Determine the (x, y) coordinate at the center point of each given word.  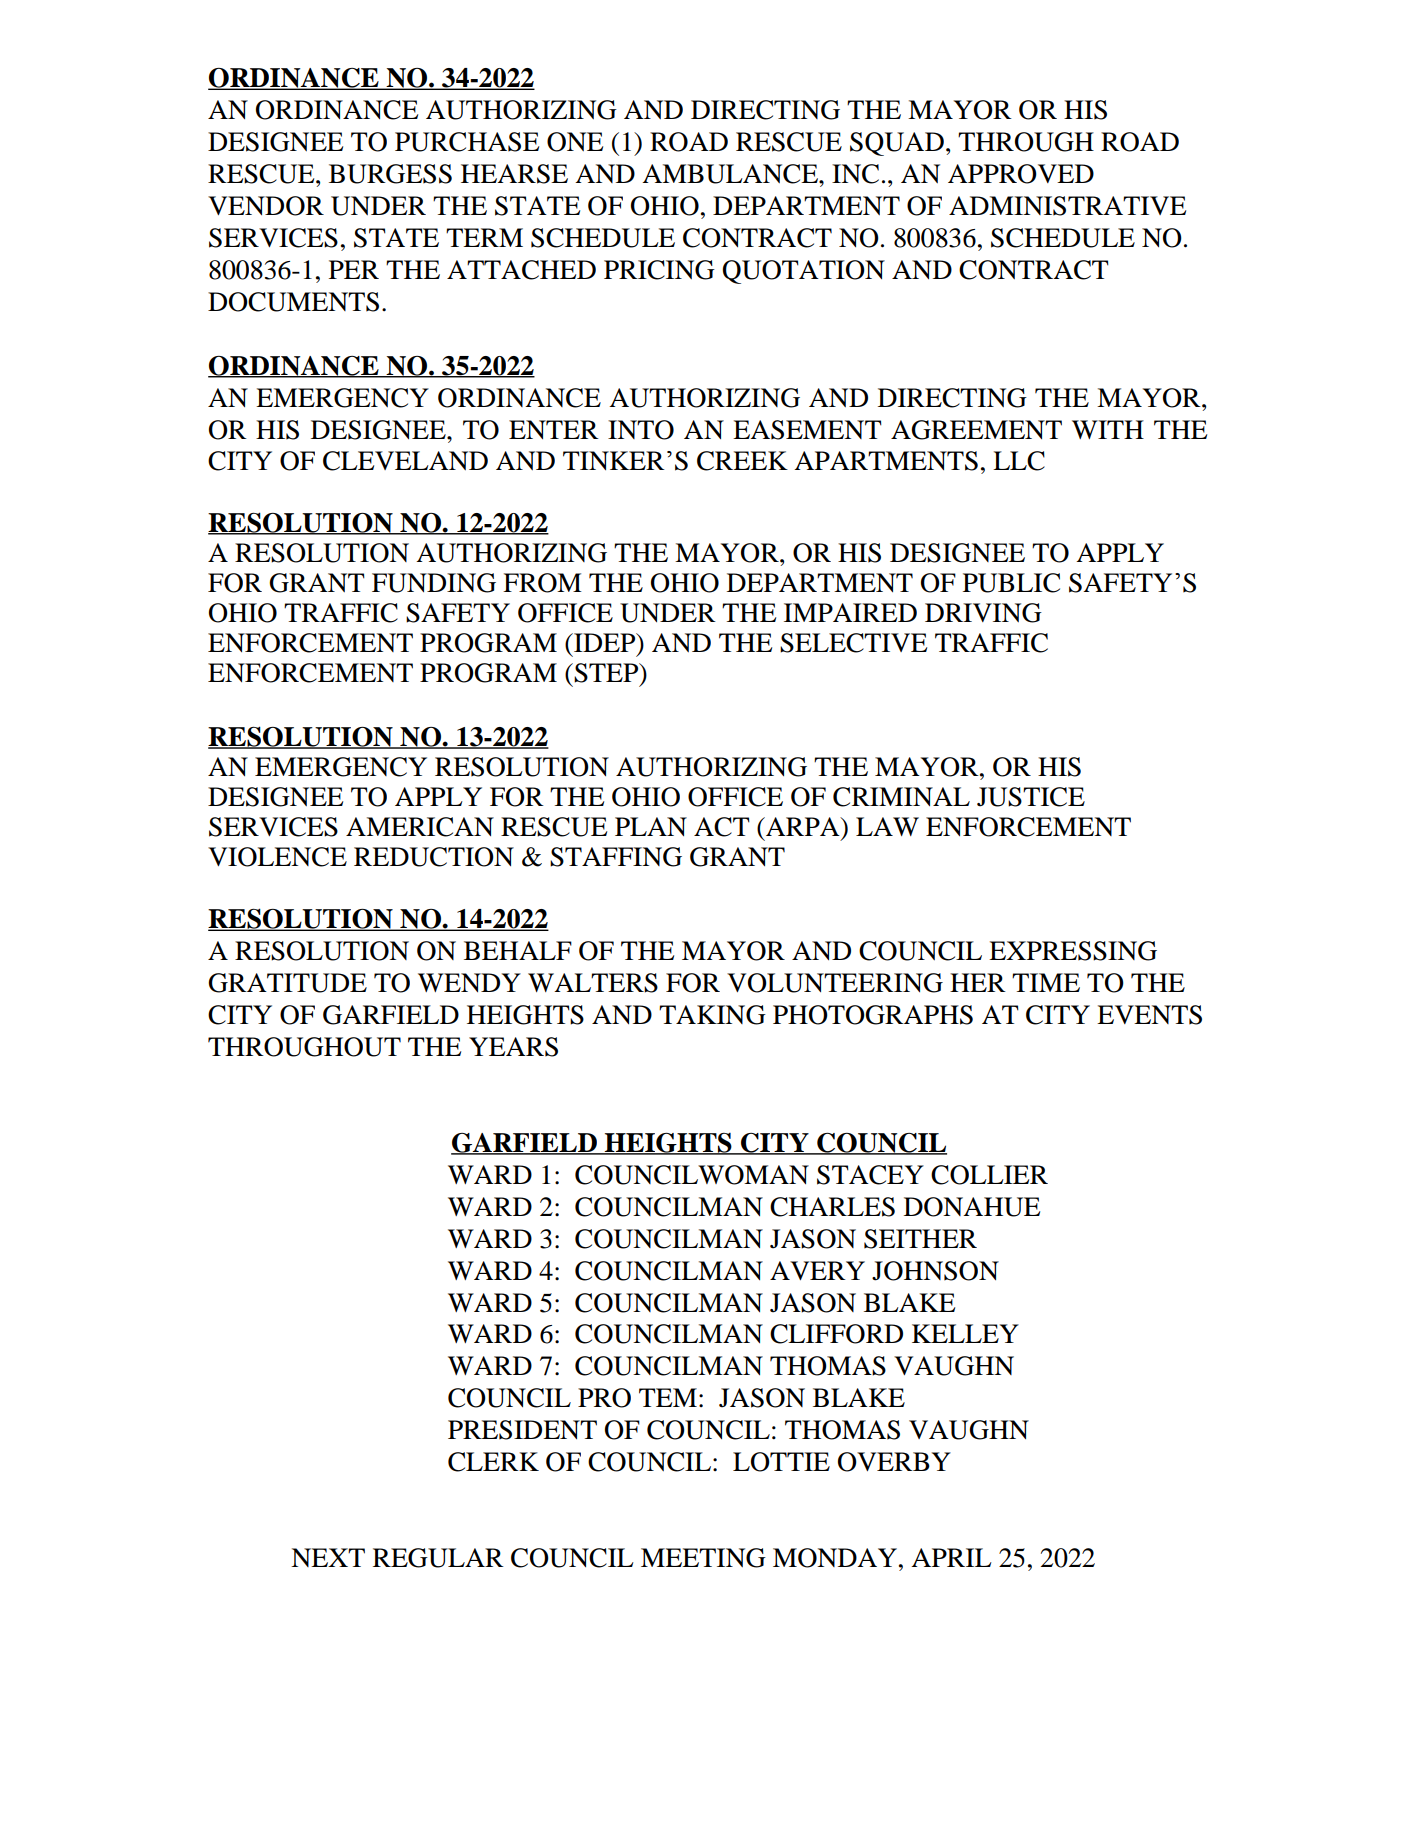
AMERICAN (420, 827)
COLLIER (989, 1175)
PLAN (651, 826)
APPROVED (1021, 174)
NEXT (328, 1557)
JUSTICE (1031, 797)
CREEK (742, 461)
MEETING (703, 1558)
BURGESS (390, 174)
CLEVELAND (405, 461)
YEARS (513, 1047)
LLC (1019, 461)
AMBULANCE (731, 174)
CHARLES (832, 1207)
